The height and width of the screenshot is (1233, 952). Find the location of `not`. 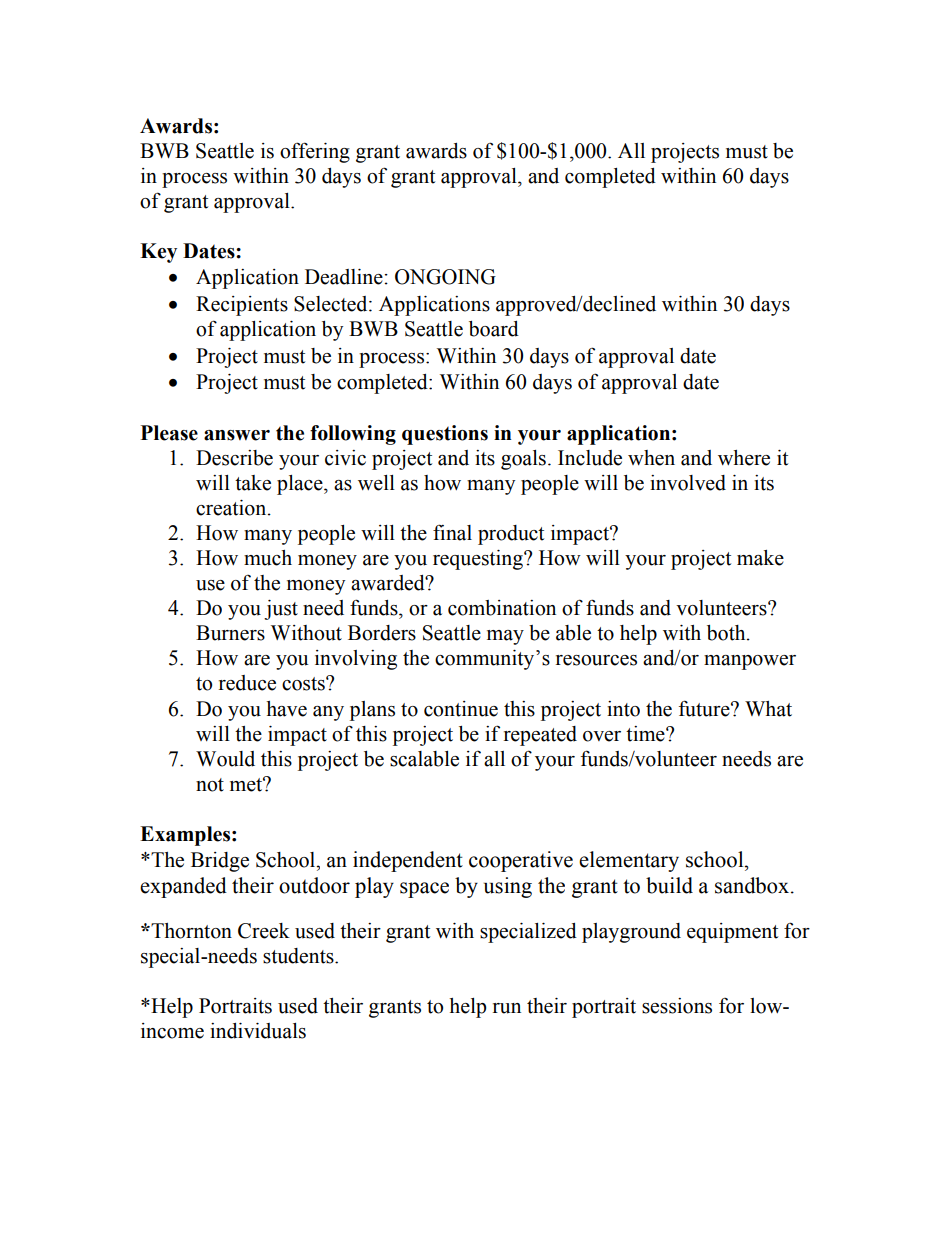

not is located at coordinates (210, 785).
